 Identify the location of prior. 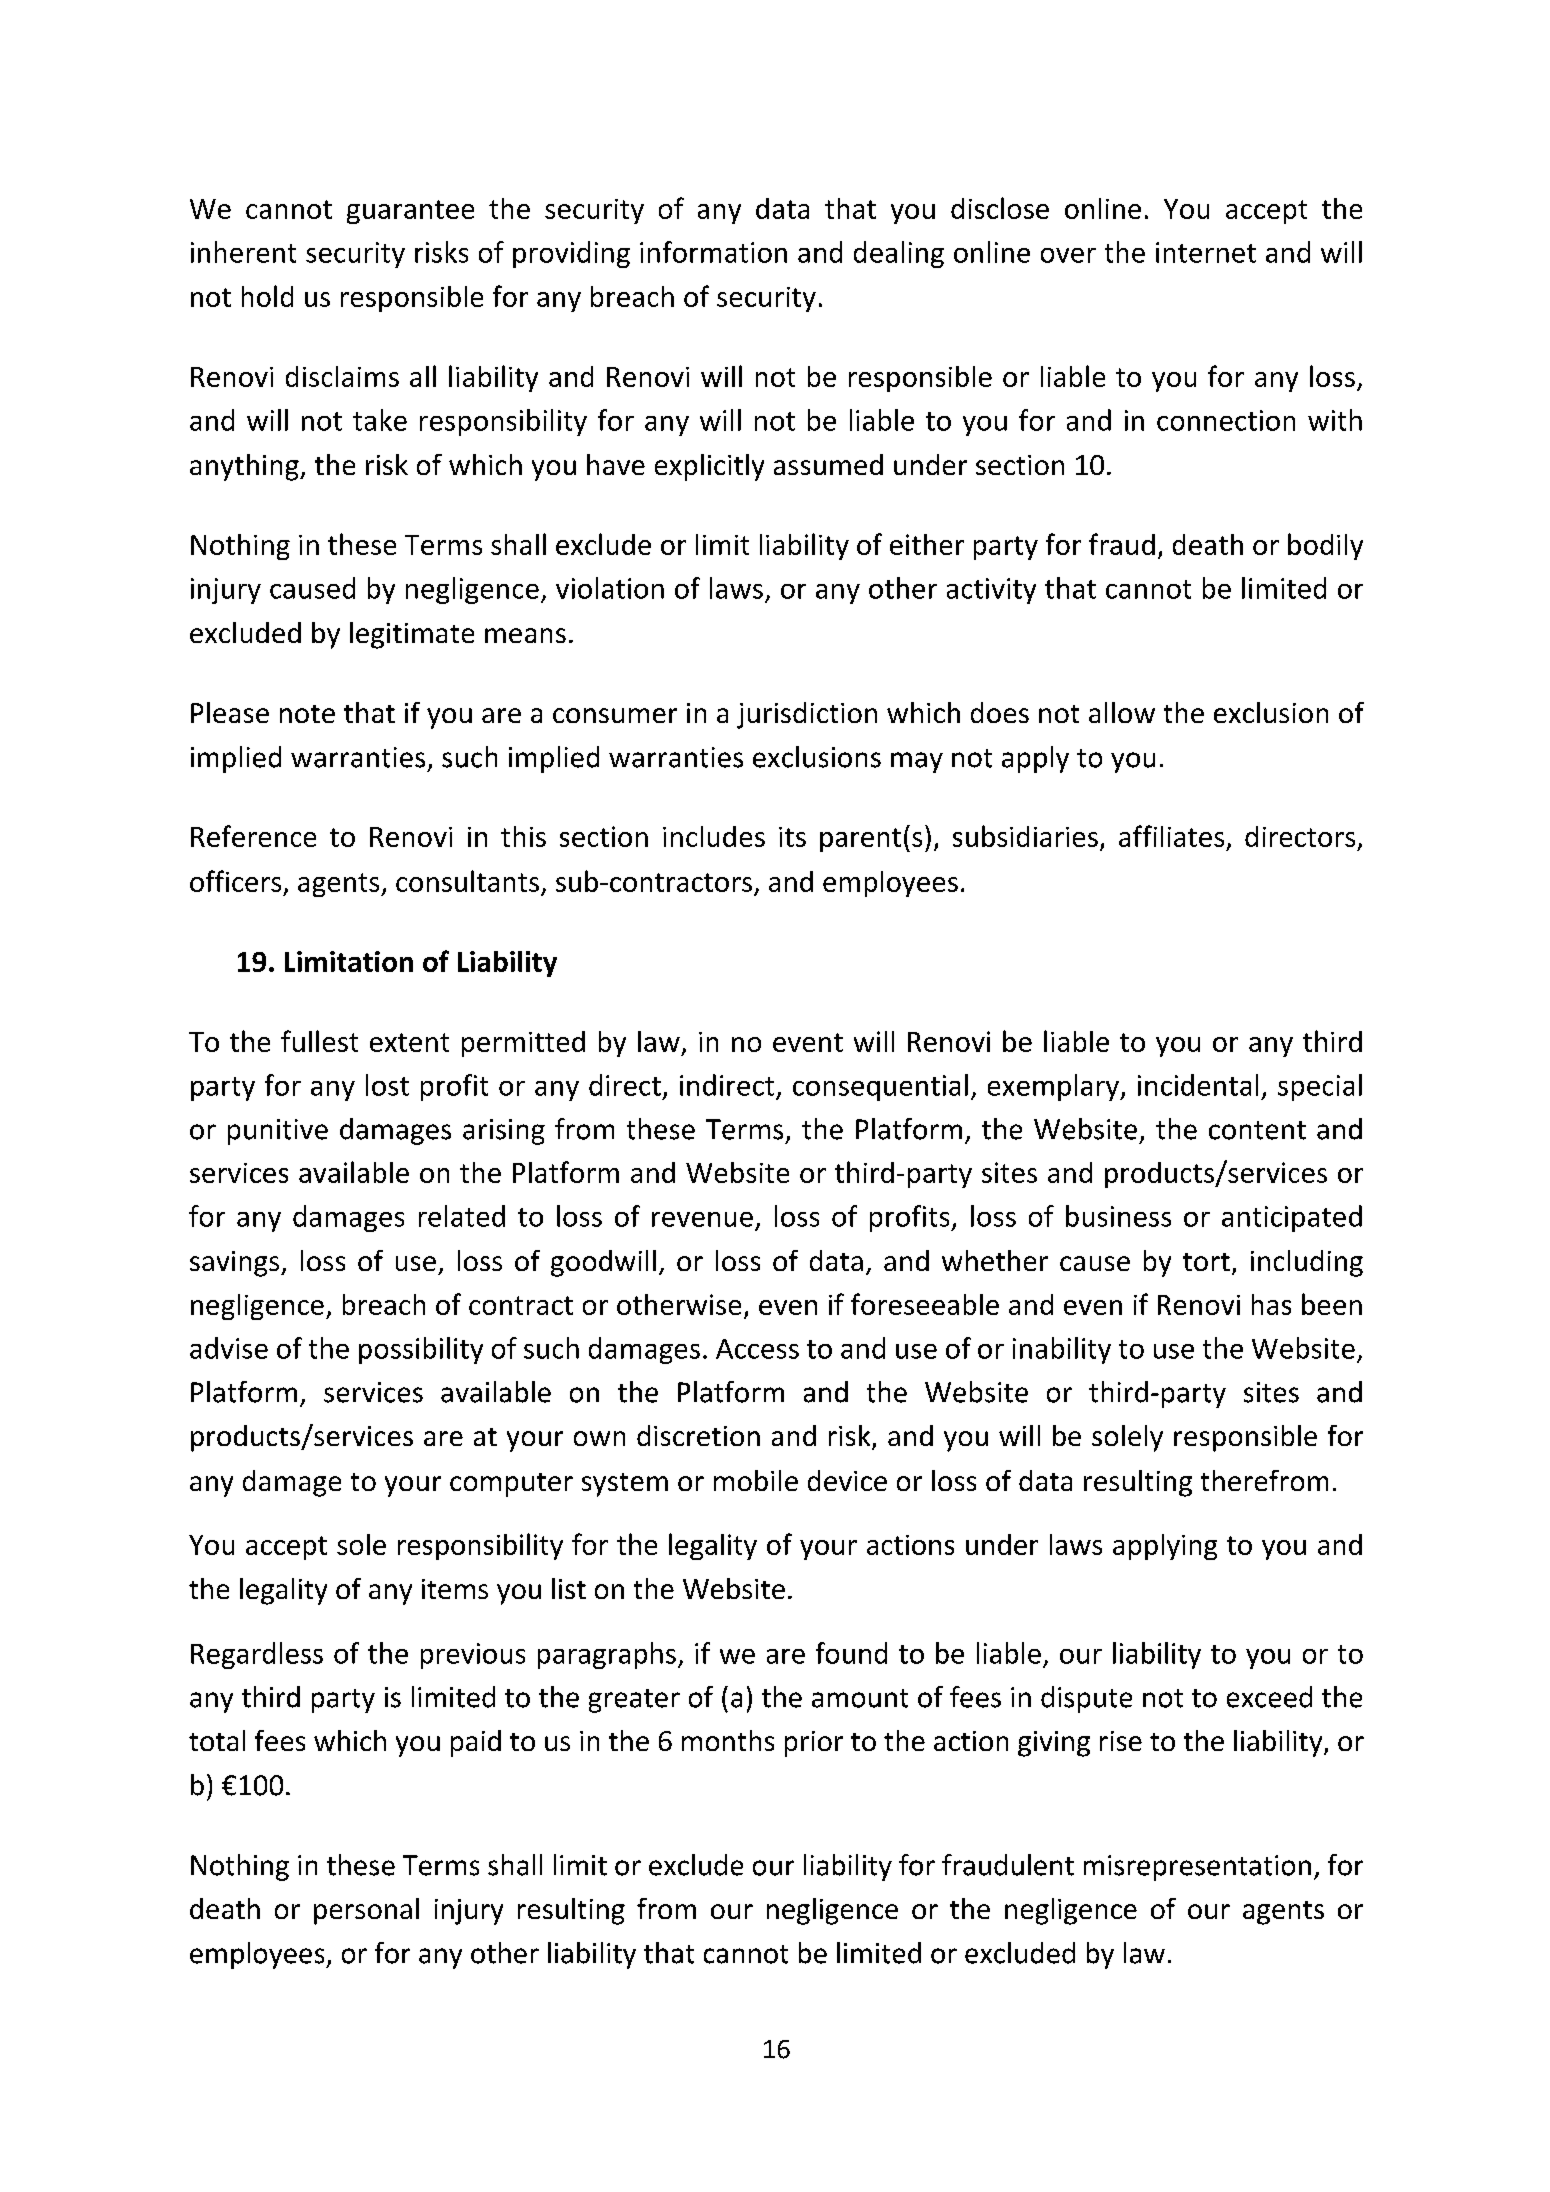
(814, 1744).
